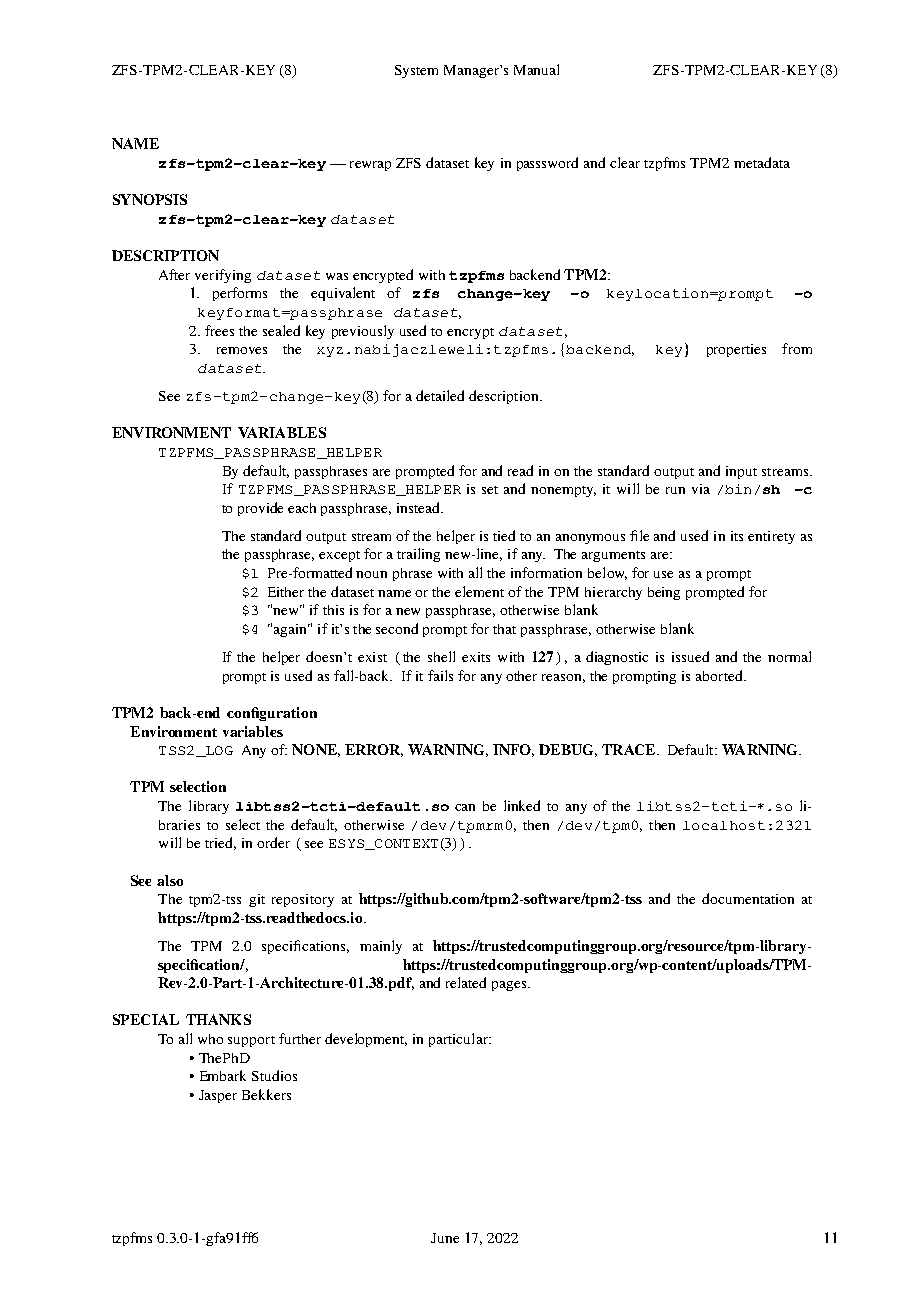  Describe the element at coordinates (242, 350) in the screenshot. I see `removes` at that location.
